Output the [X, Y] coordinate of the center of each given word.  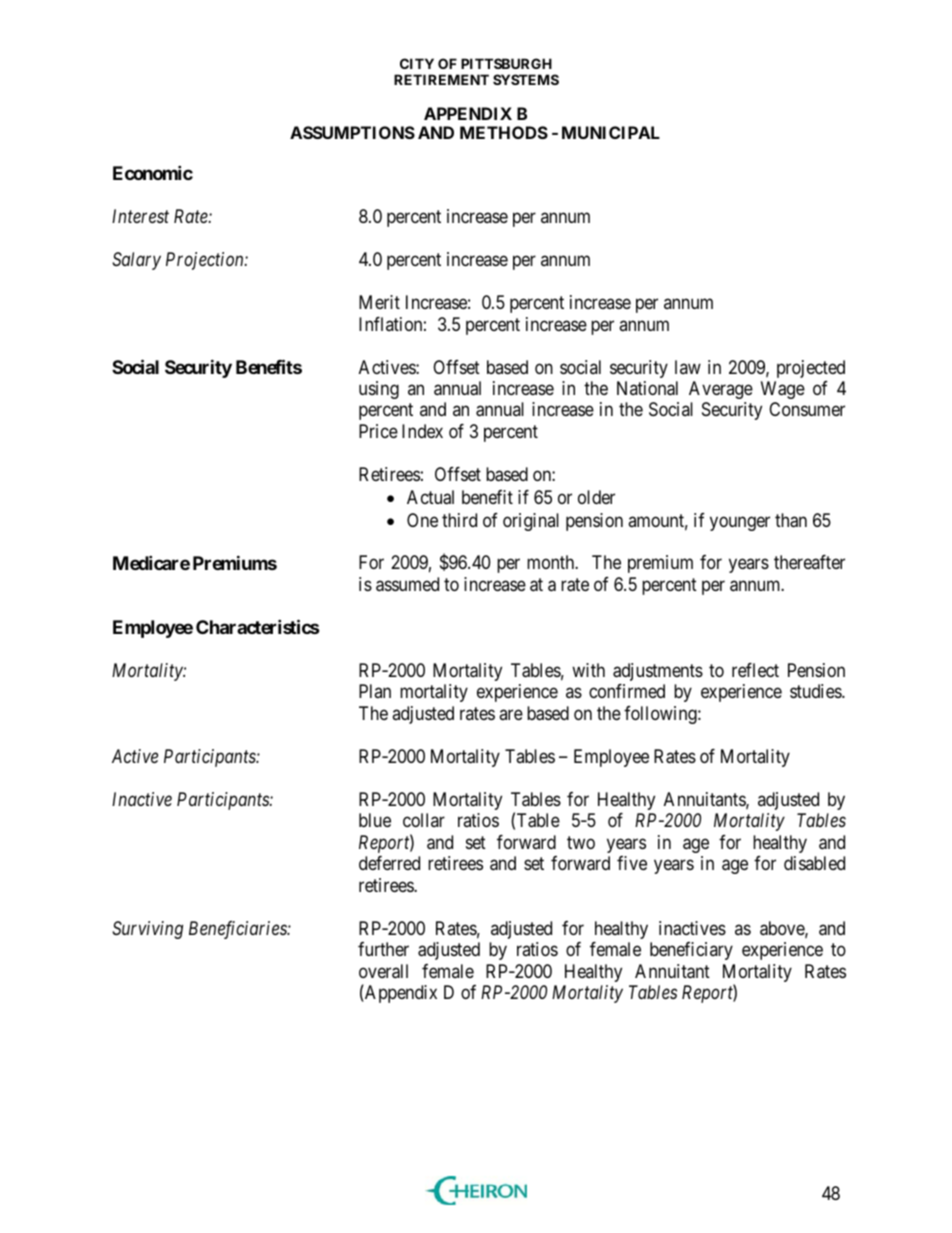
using [379, 390]
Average [721, 390]
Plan [375, 691]
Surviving [147, 930]
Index [422, 431]
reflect [755, 670]
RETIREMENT [441, 79]
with [588, 670]
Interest [140, 216]
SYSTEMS [526, 79]
